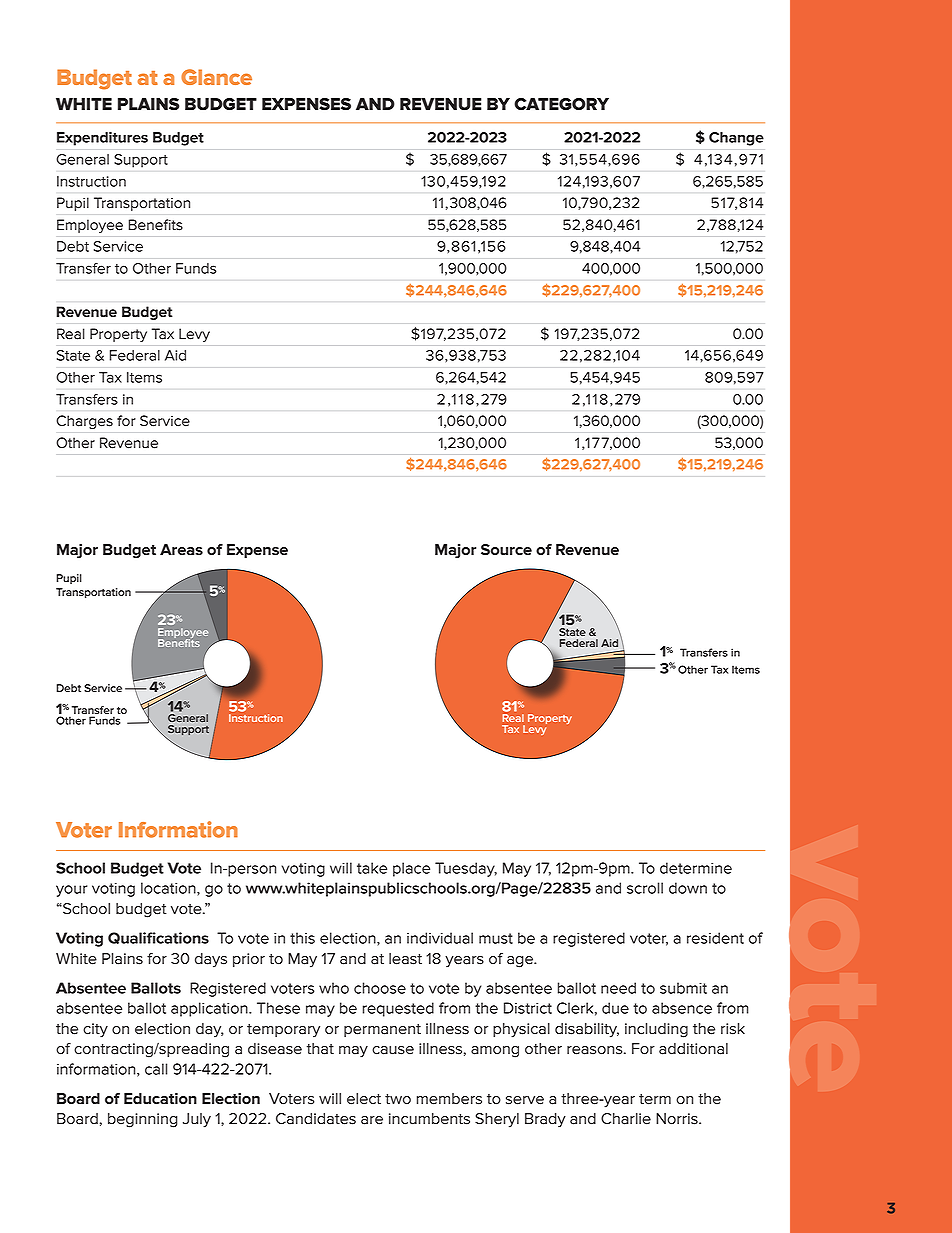  I want to click on Education, so click(160, 1099).
